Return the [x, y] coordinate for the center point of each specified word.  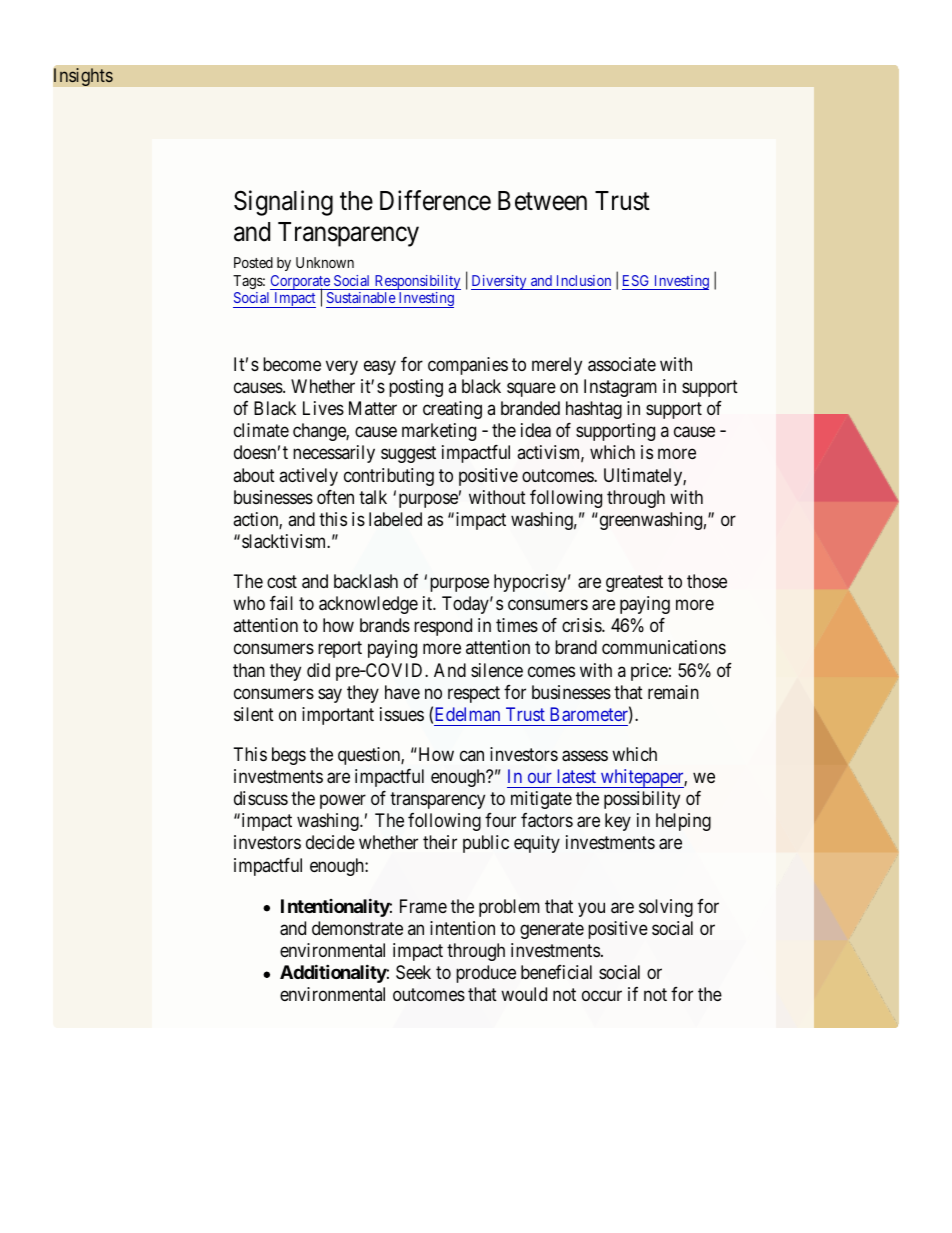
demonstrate [357, 928]
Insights [83, 77]
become [292, 364]
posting [416, 388]
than [249, 670]
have [402, 692]
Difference [435, 200]
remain [673, 692]
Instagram [620, 388]
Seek [413, 972]
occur [602, 996]
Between [542, 201]
